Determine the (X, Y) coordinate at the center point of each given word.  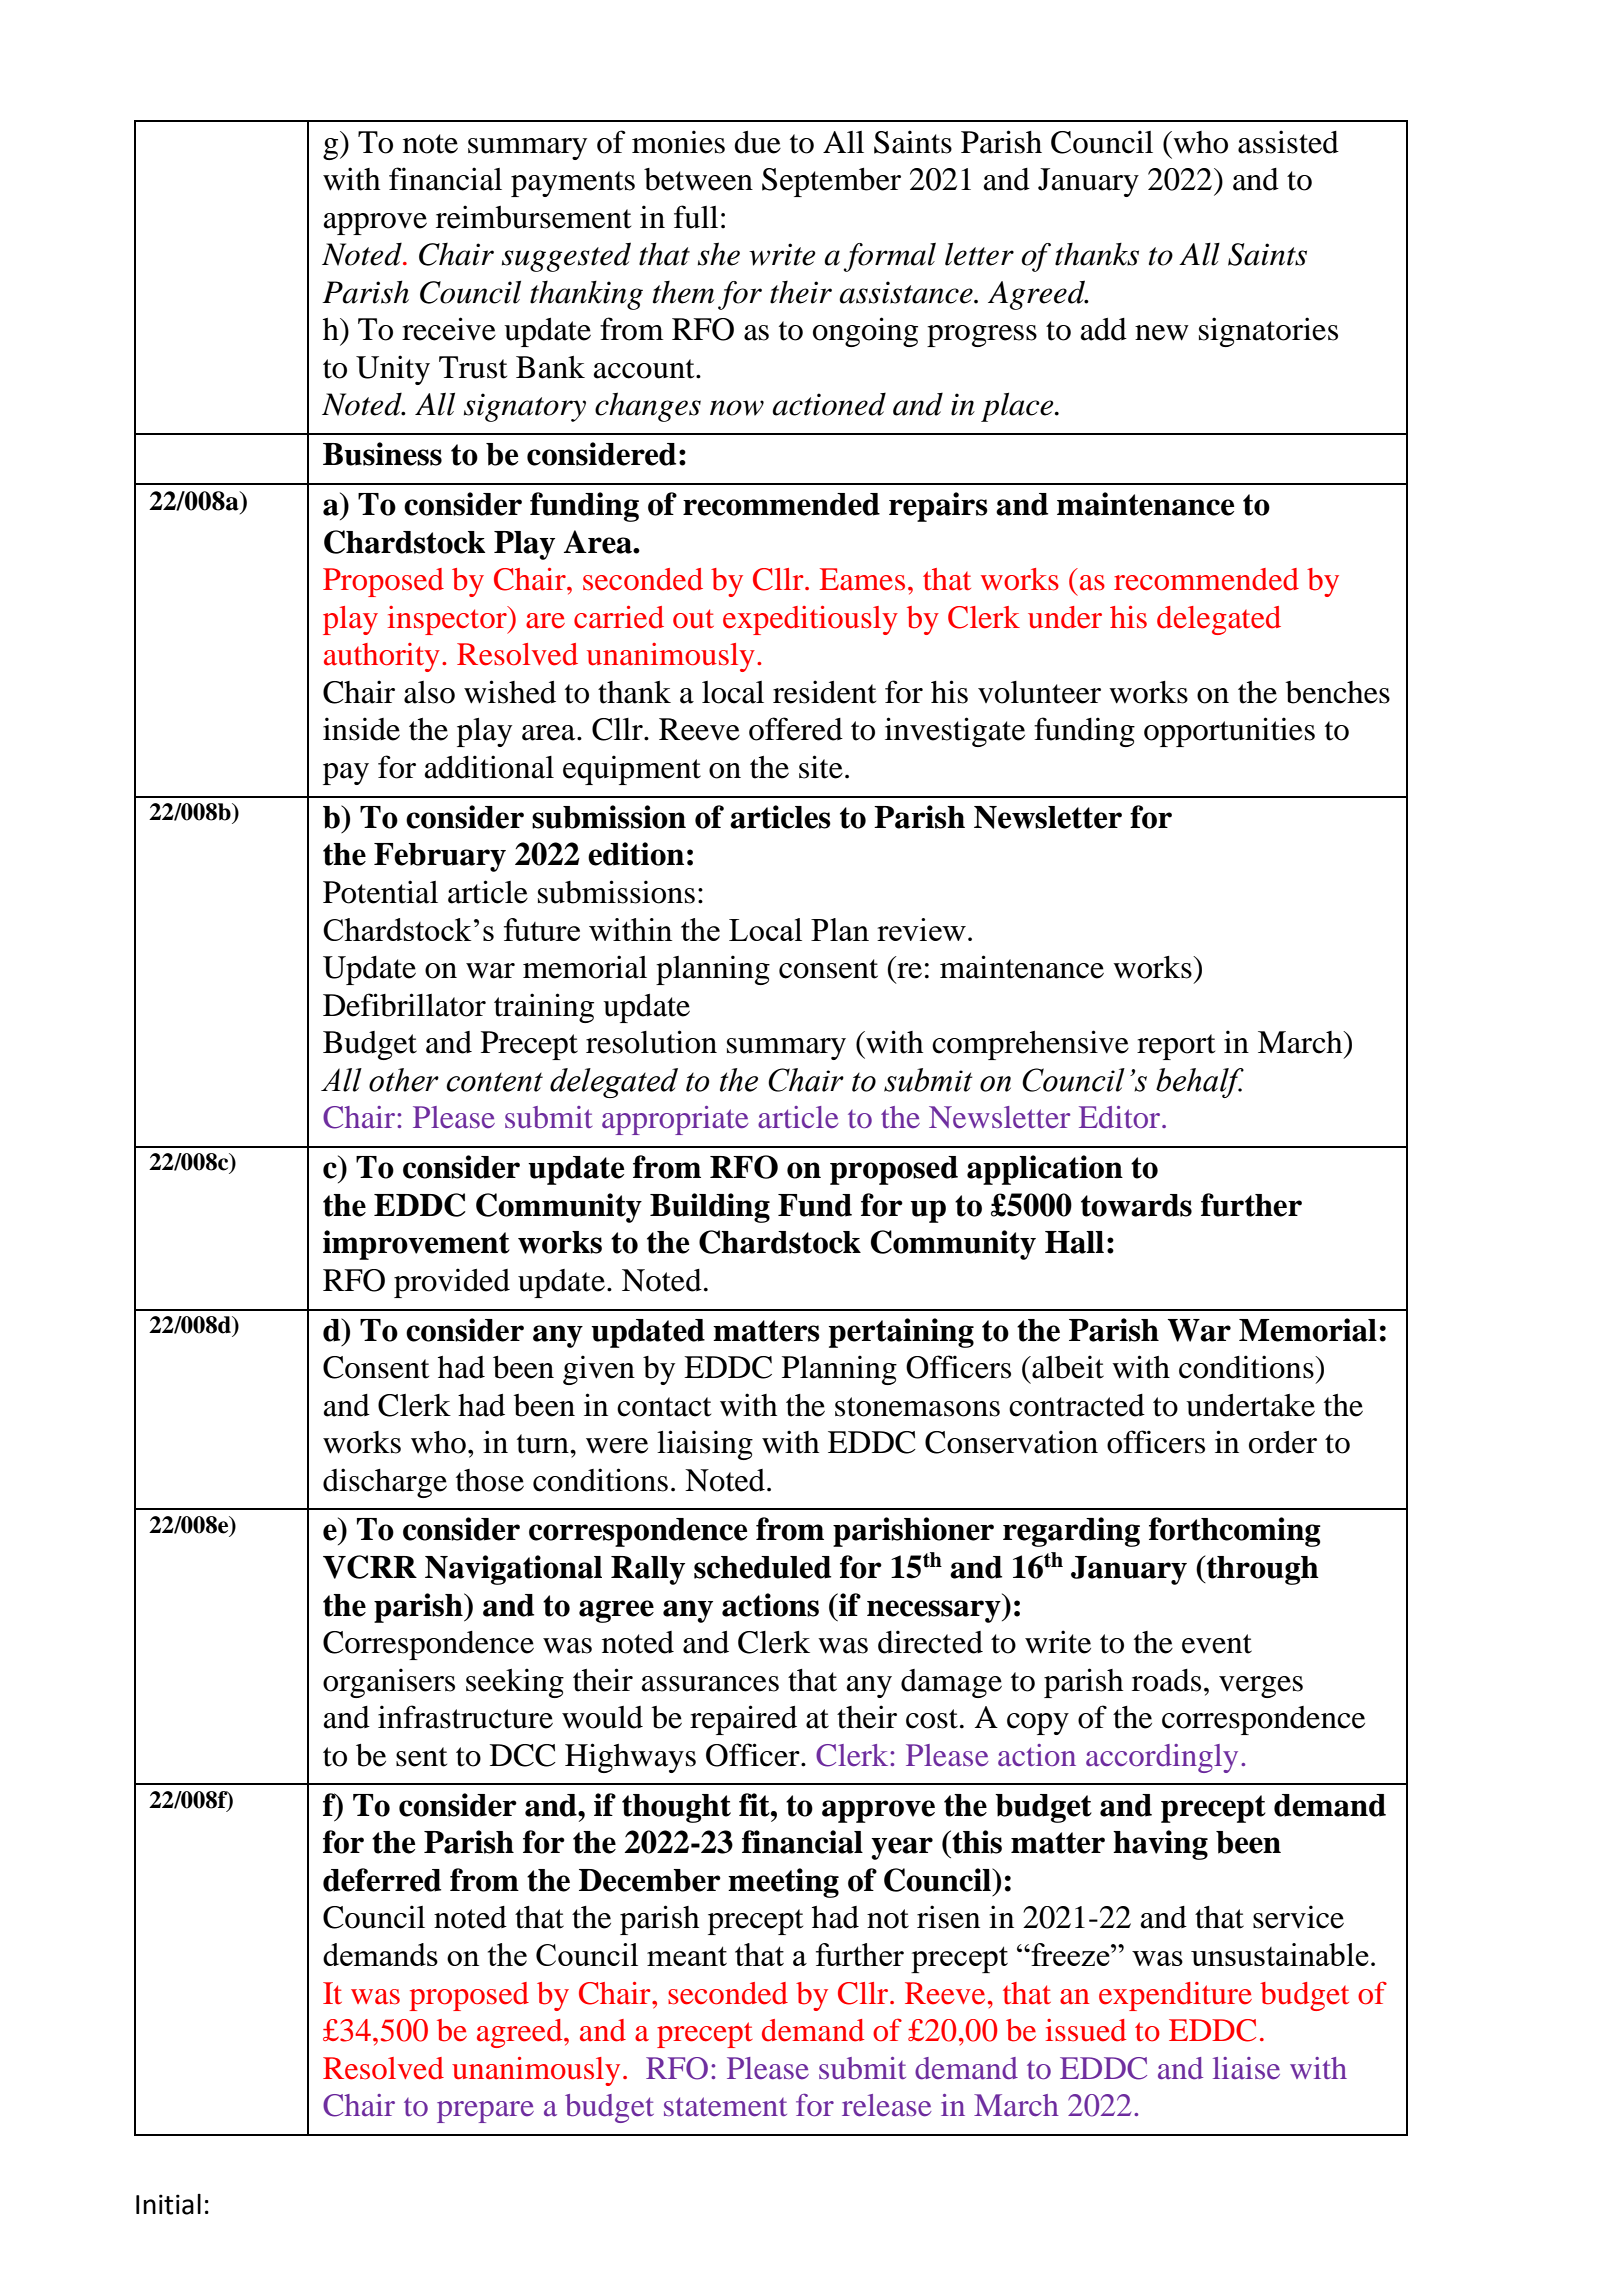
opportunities (1229, 732)
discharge (385, 1483)
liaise (1246, 2068)
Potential (380, 892)
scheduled (762, 1567)
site (821, 767)
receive (449, 329)
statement (725, 2106)
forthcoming (1235, 1532)
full (696, 217)
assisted (1288, 142)
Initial (168, 2204)
